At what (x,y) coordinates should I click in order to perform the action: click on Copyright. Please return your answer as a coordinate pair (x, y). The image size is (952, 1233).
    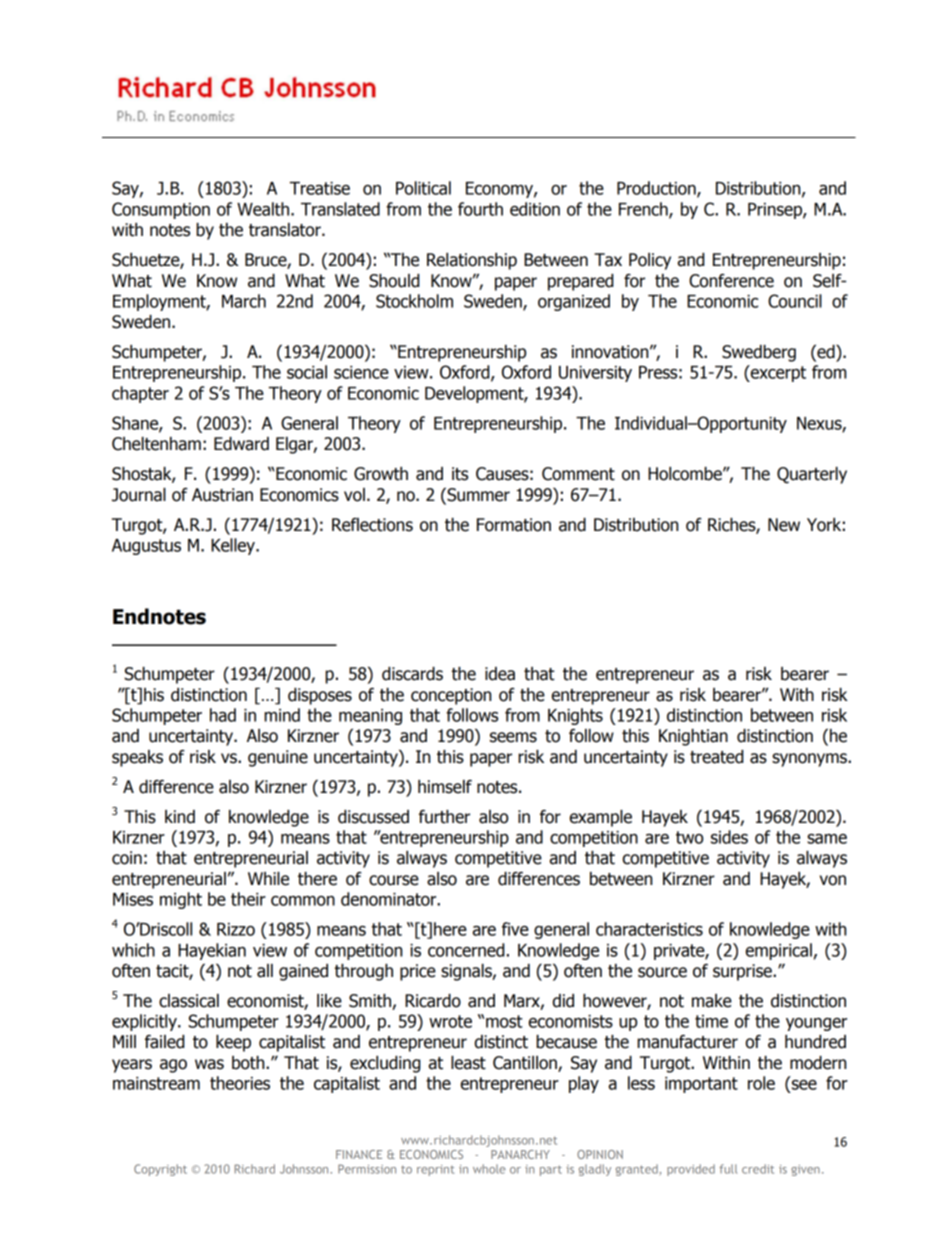
    Looking at the image, I should click on (160, 1170).
